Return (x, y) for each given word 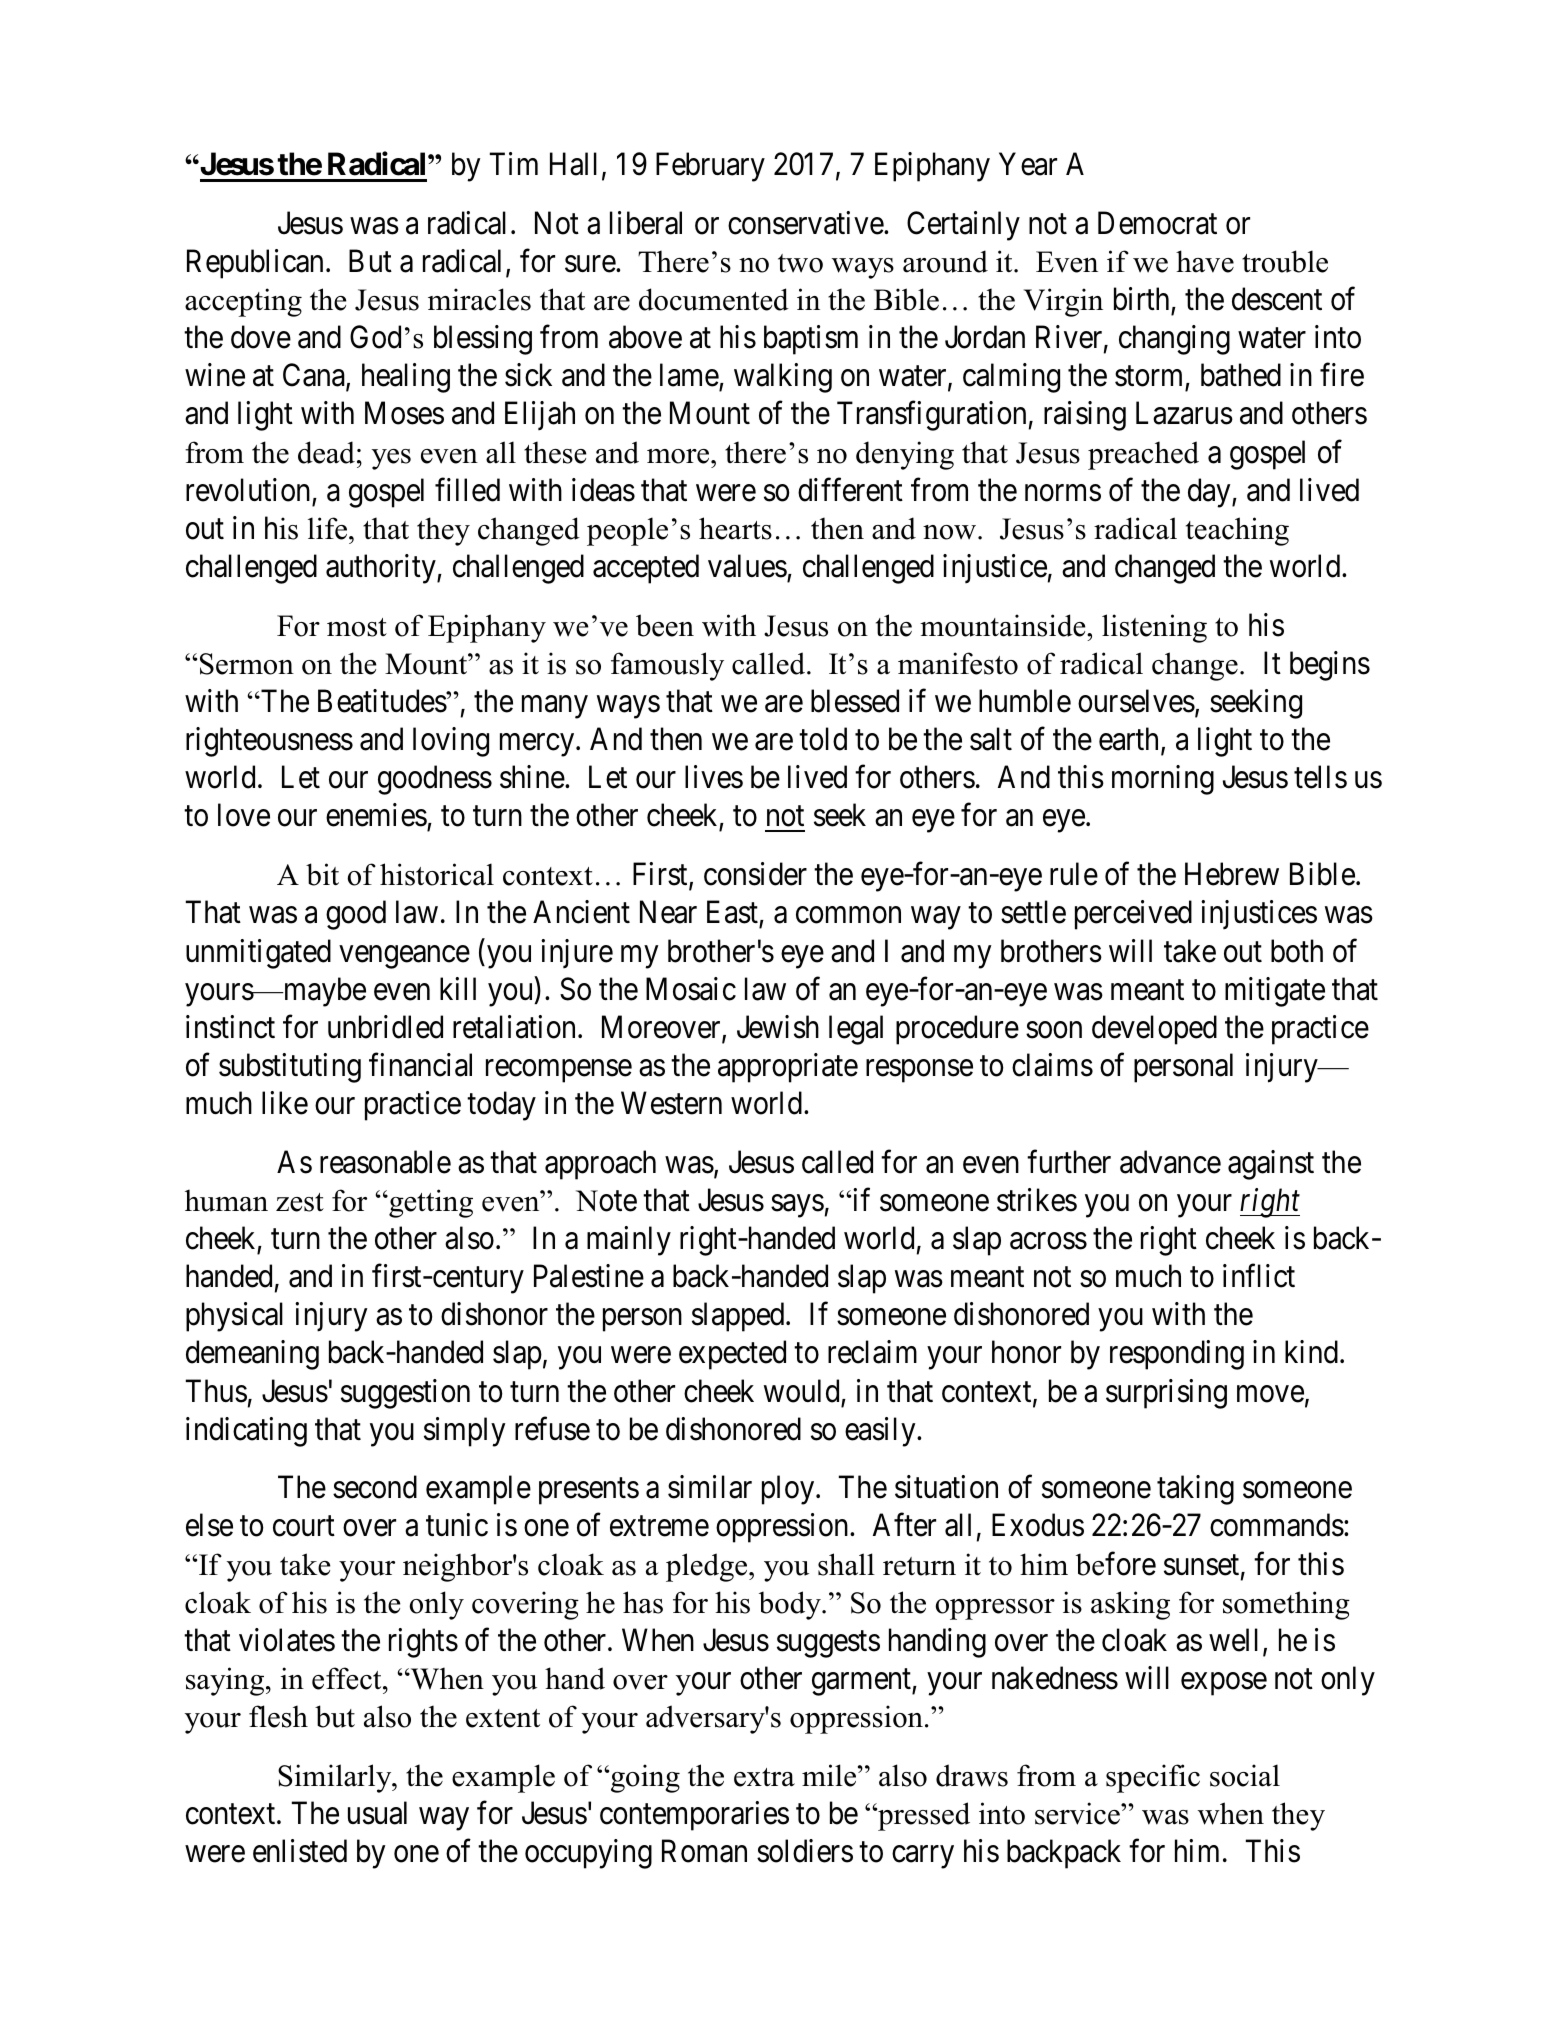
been (665, 625)
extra (764, 1777)
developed (1154, 1030)
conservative (806, 223)
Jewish (778, 1027)
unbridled (385, 1027)
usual (377, 1813)
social (1245, 1775)
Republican (255, 264)
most (357, 627)
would (801, 1391)
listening (1154, 628)
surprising (1166, 1394)
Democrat (1157, 223)
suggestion (405, 1394)
